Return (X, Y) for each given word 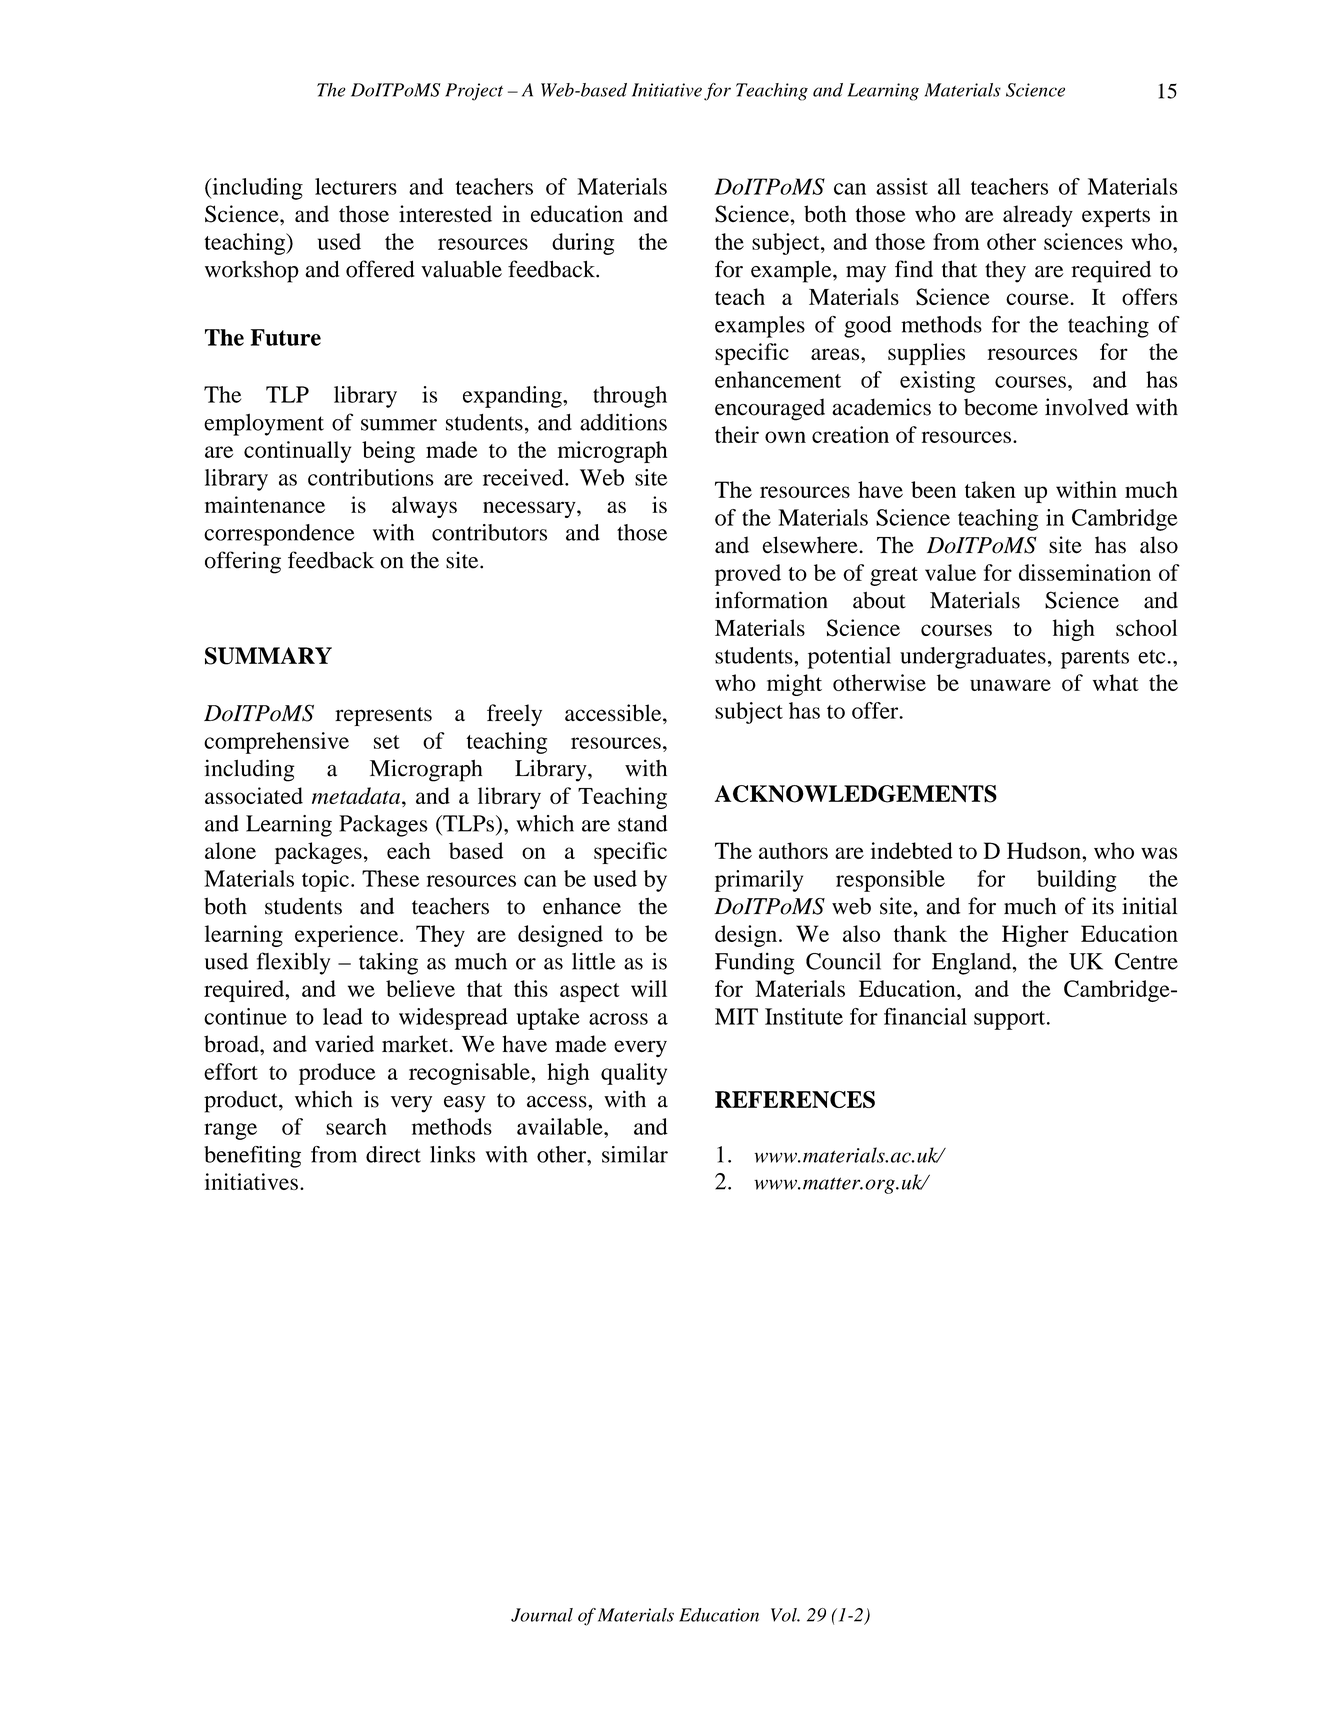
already (1038, 216)
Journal (542, 1615)
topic (325, 881)
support (1011, 1020)
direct (393, 1154)
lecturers (356, 186)
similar (635, 1154)
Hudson (1045, 850)
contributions (371, 477)
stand (642, 823)
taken (990, 489)
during (583, 244)
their (737, 434)
